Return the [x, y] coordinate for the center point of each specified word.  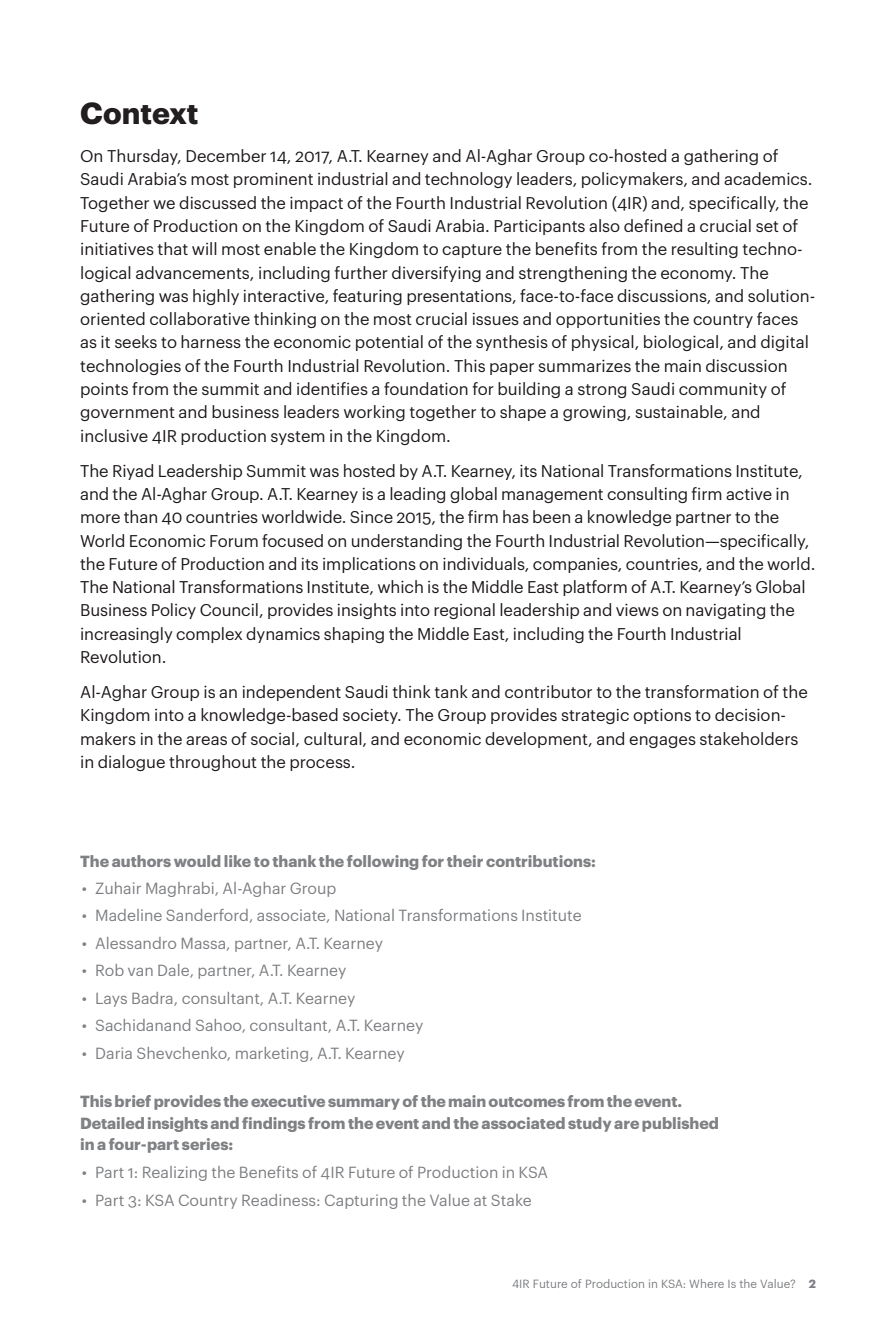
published [680, 1124]
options [662, 716]
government [127, 414]
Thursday [143, 157]
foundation [426, 388]
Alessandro [136, 943]
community [723, 390]
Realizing [175, 1173]
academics [767, 178]
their [465, 861]
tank [451, 691]
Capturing [361, 1201]
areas [206, 740]
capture [472, 251]
